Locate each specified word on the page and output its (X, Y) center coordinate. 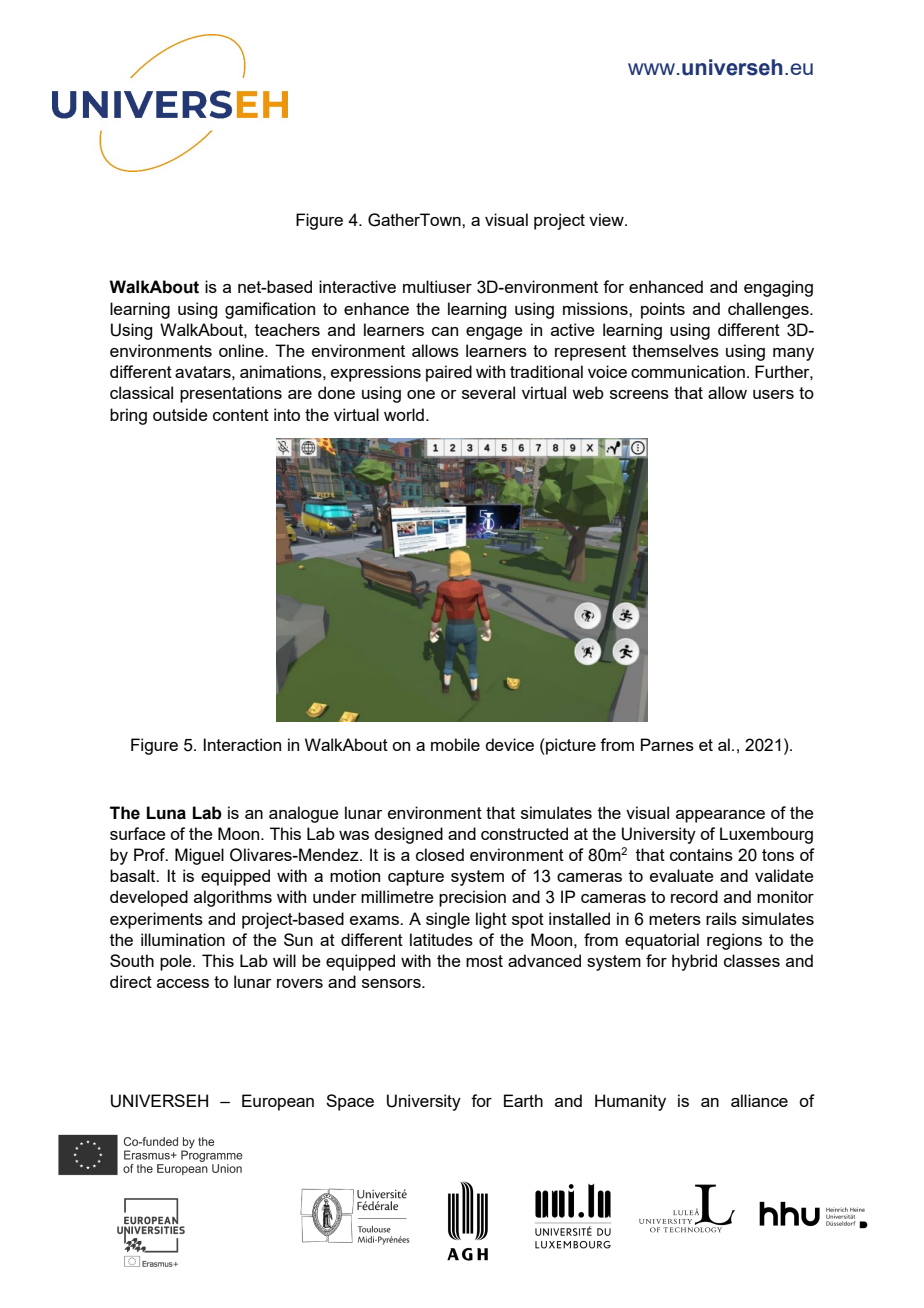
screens (639, 394)
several (488, 392)
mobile (455, 744)
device (509, 744)
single (448, 920)
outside (180, 414)
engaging (778, 288)
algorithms (233, 898)
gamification (270, 310)
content (241, 415)
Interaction (242, 744)
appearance (720, 816)
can (445, 331)
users (773, 394)
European (278, 1102)
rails (721, 918)
